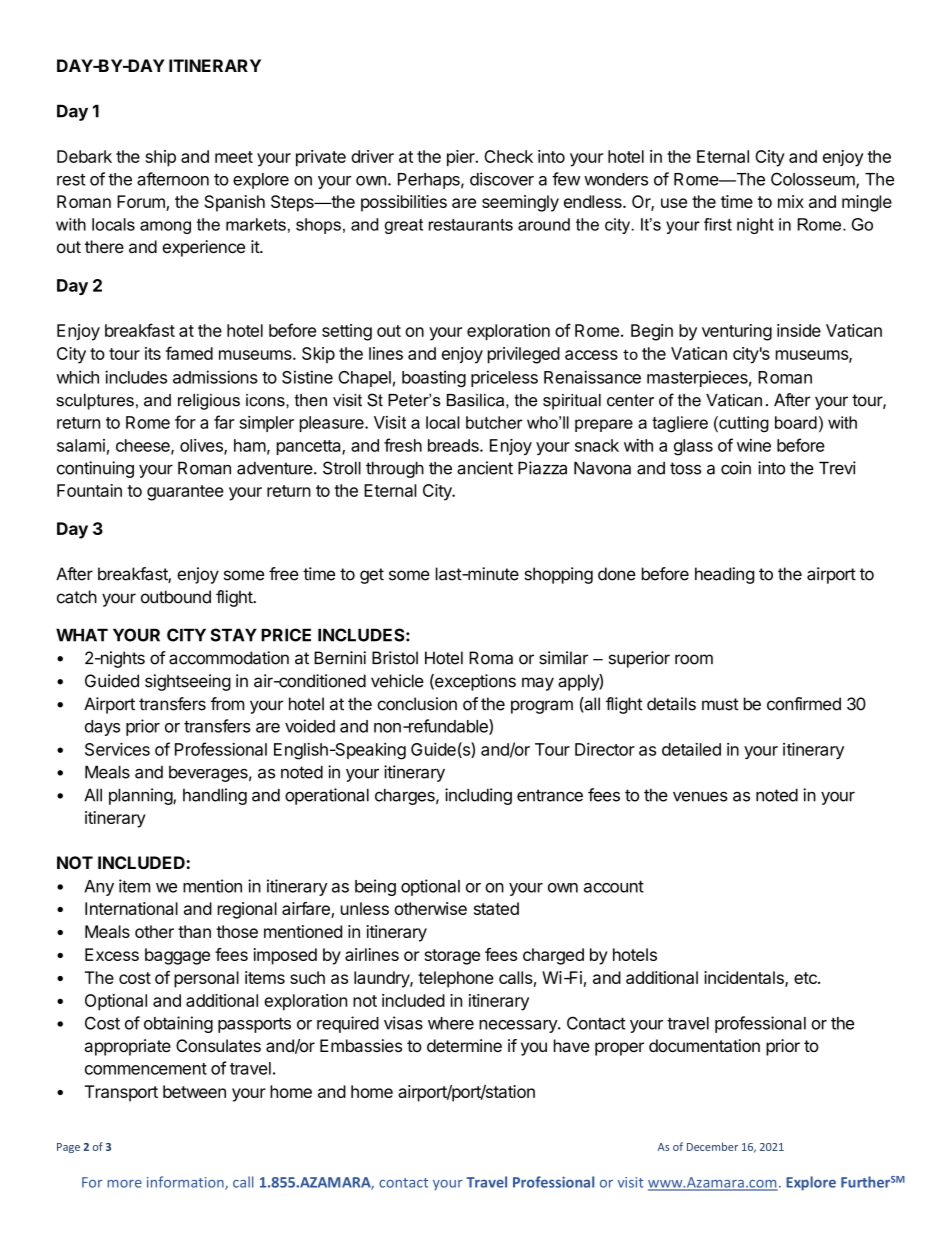 This image has height=1233, width=952. Describe the element at coordinates (188, 682) in the image. I see `sightseeing` at that location.
